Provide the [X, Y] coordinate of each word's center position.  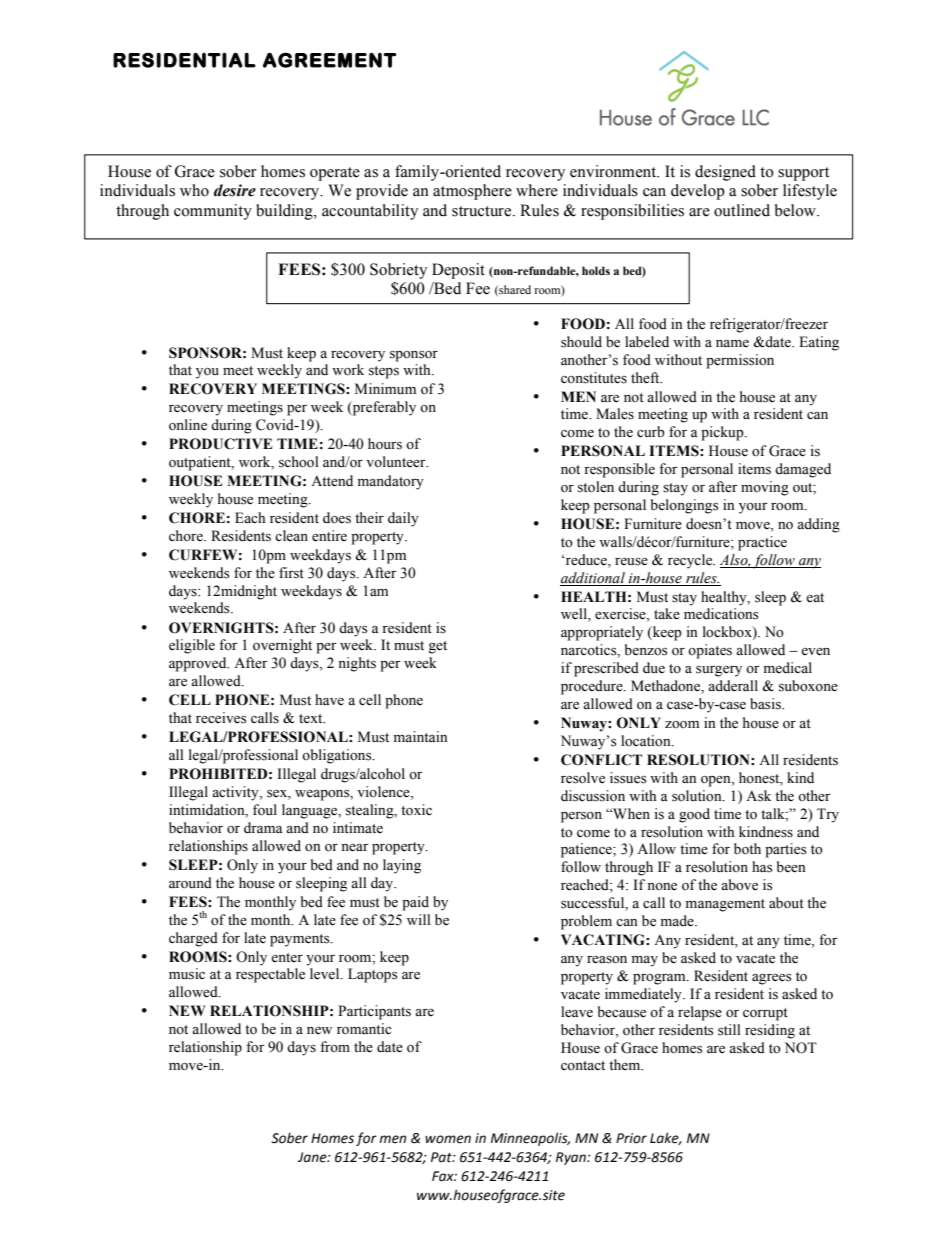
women [448, 1139]
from [335, 1046]
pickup [723, 433]
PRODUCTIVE [220, 444]
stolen [596, 487]
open [717, 781]
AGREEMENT [329, 60]
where [537, 190]
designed [725, 173]
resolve [583, 778]
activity [236, 793]
